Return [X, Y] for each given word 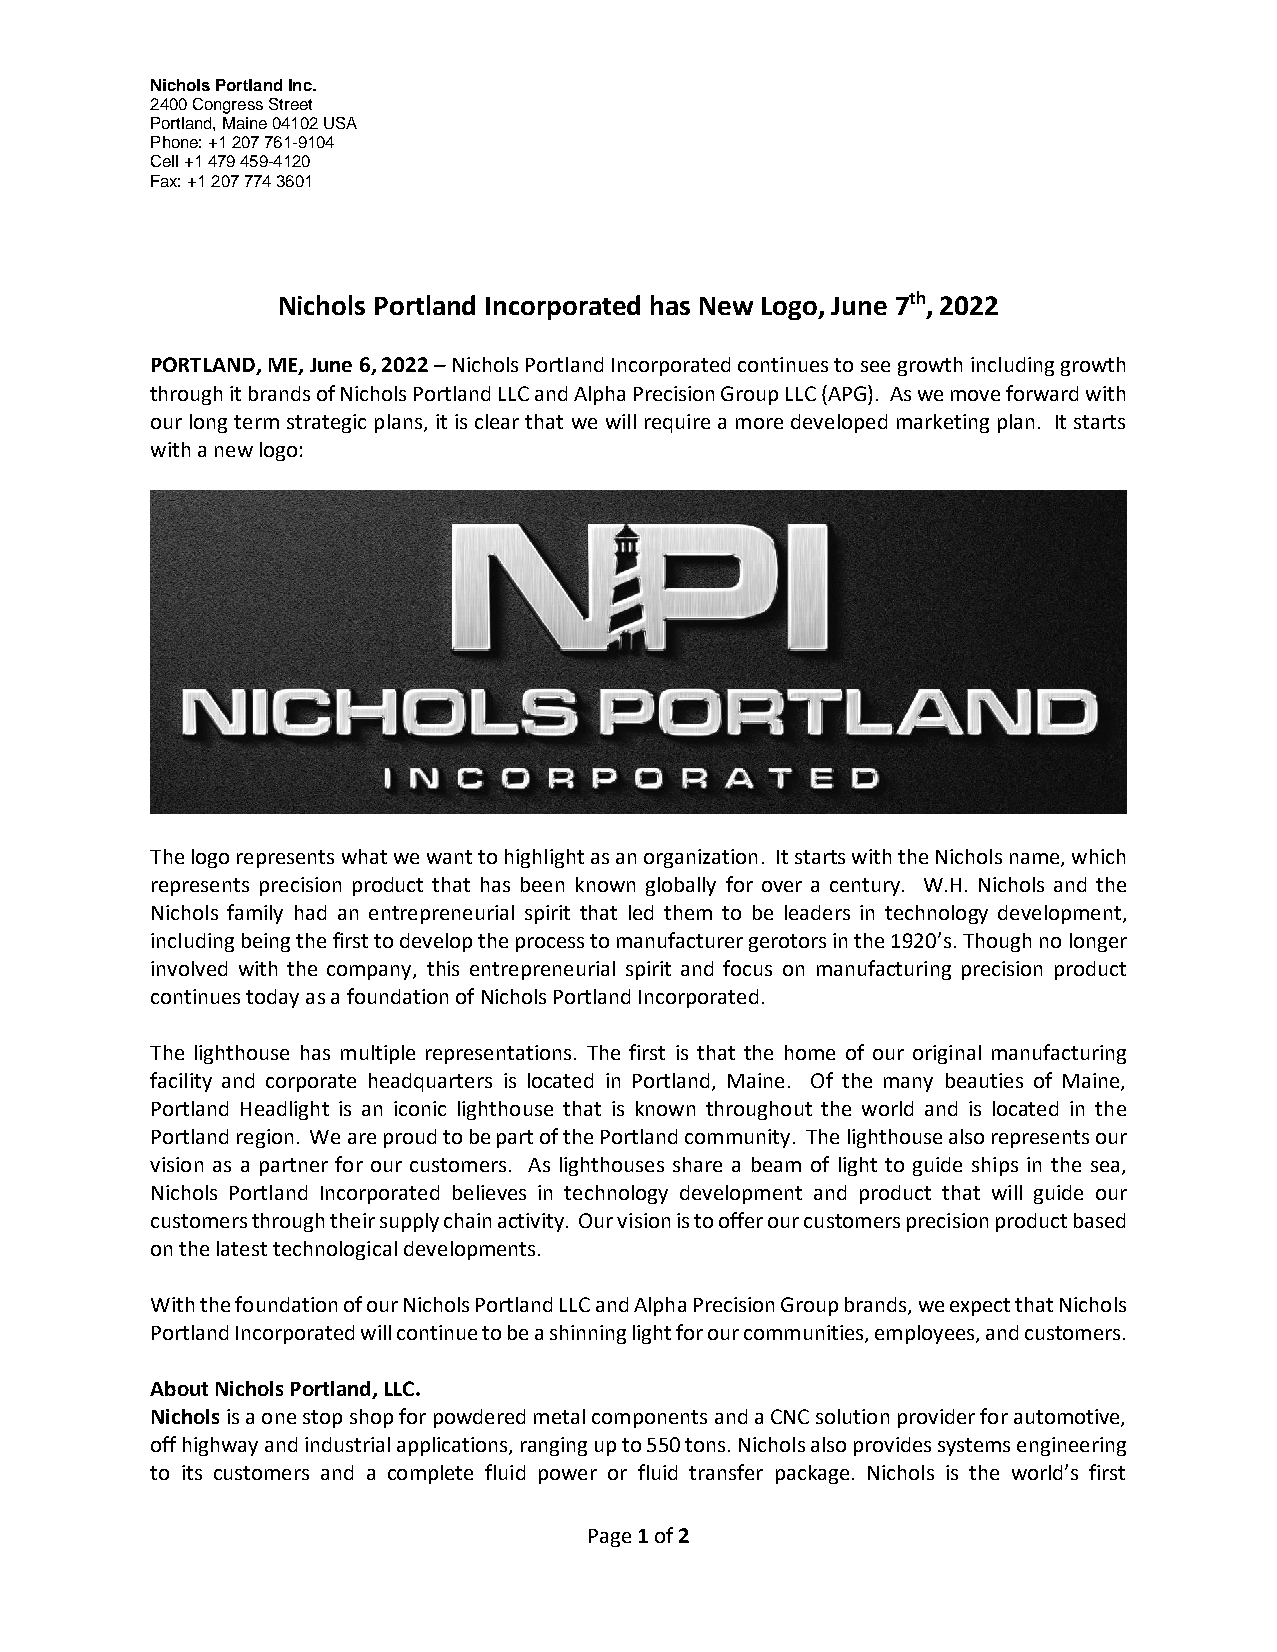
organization [700, 858]
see [875, 366]
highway [220, 1446]
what [364, 856]
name [1036, 860]
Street [290, 104]
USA [340, 123]
